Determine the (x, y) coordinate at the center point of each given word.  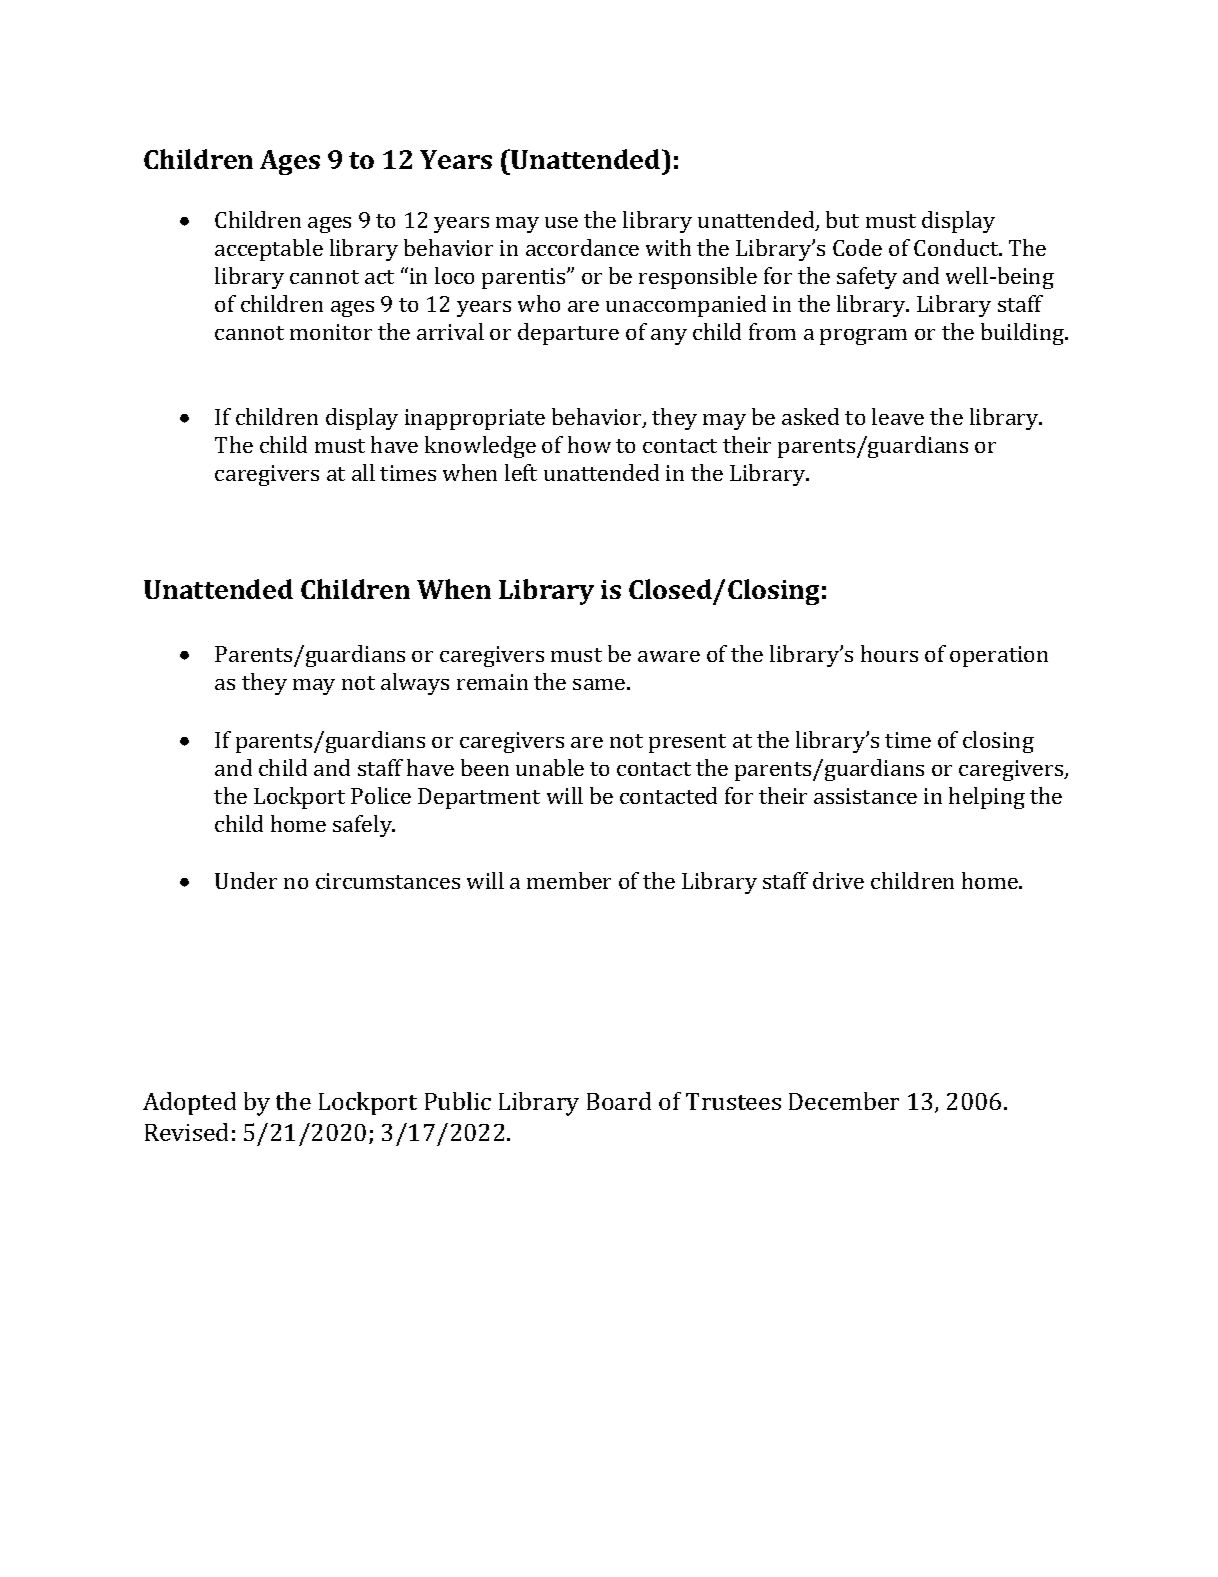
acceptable (269, 250)
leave (898, 416)
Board (619, 1101)
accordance (582, 247)
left (521, 472)
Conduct (957, 247)
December (844, 1101)
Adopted (189, 1103)
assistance (865, 796)
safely (364, 826)
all (363, 472)
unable (550, 767)
